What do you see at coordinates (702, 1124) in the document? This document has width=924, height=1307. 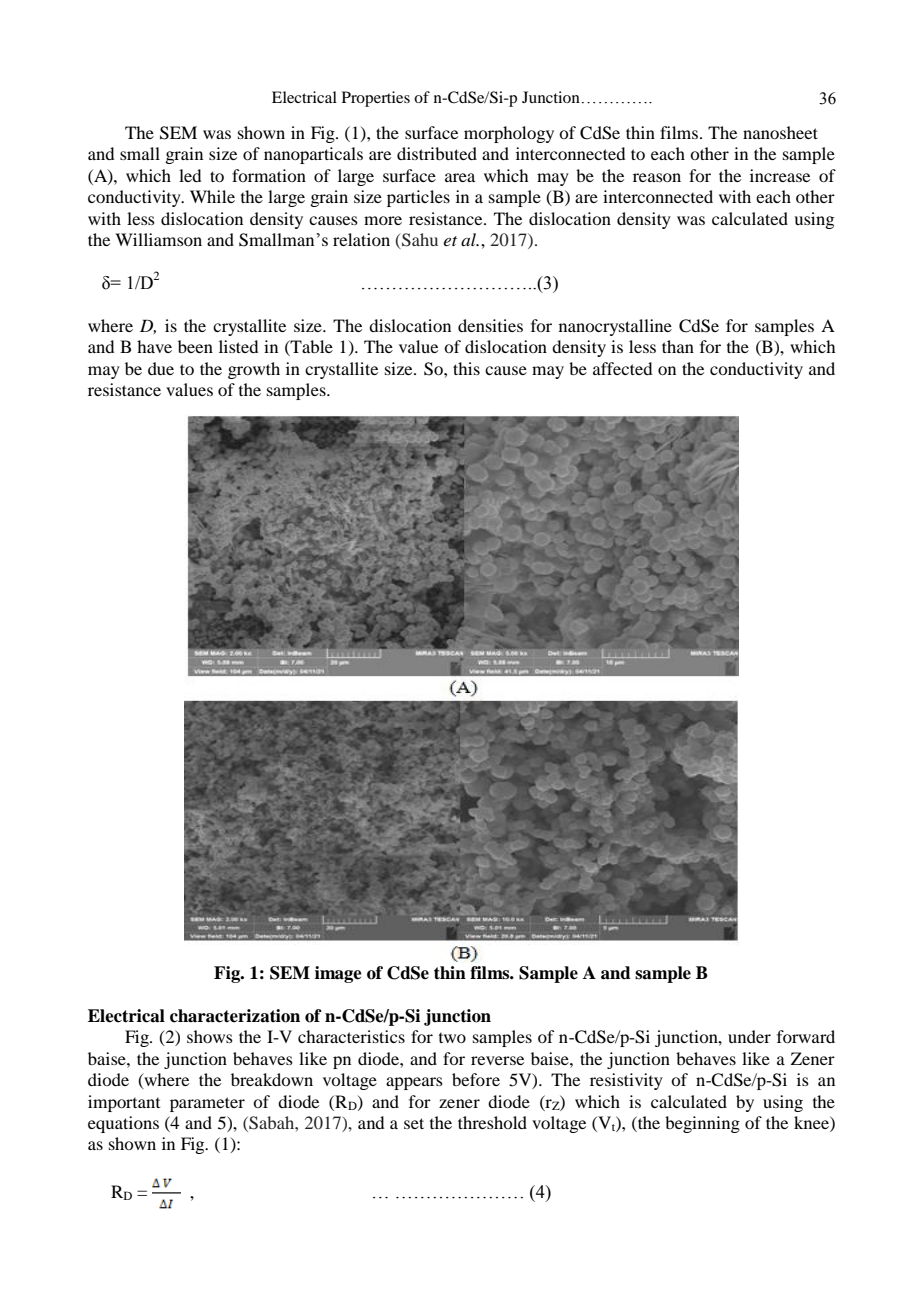 I see `beginning` at bounding box center [702, 1124].
